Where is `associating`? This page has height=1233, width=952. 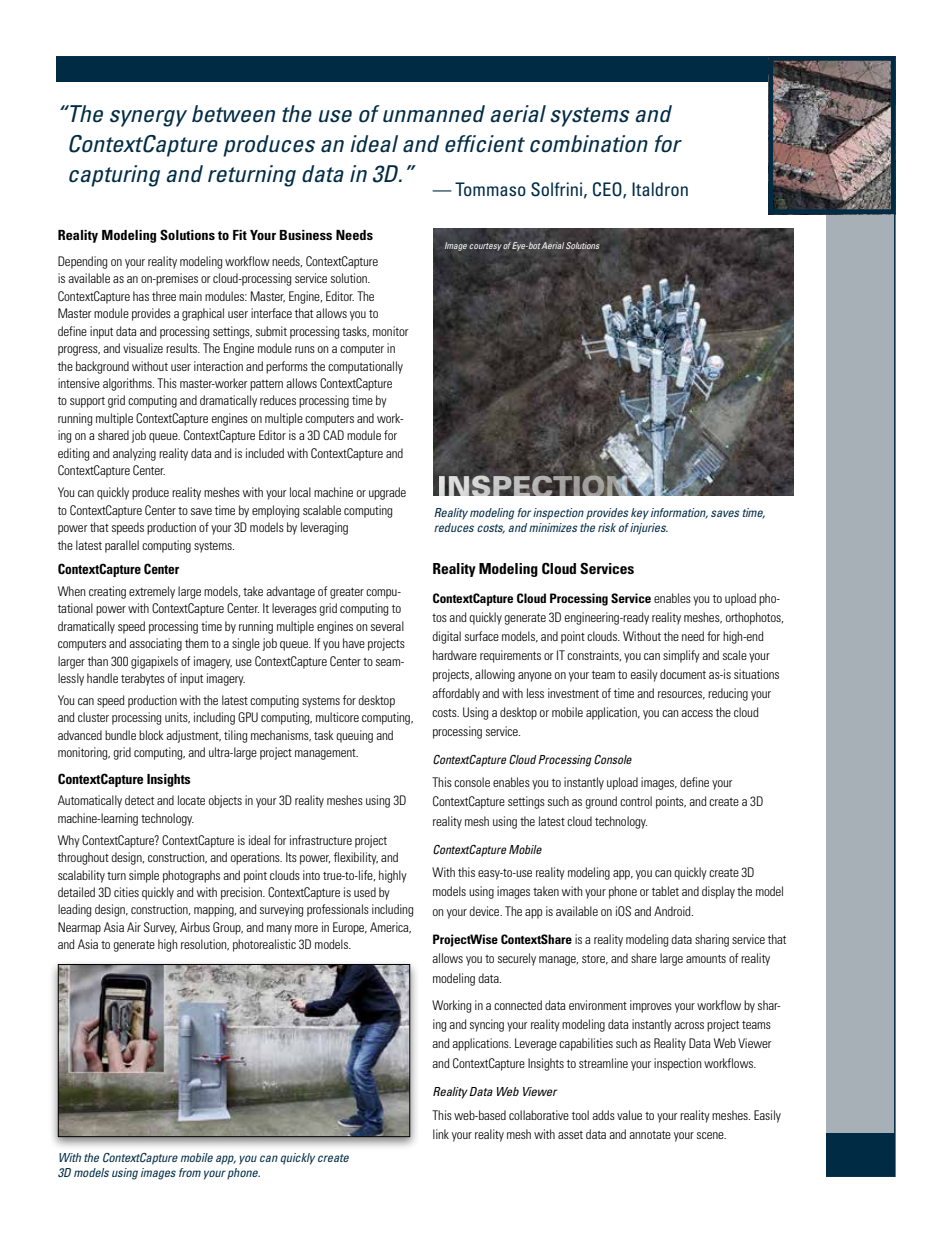
associating is located at coordinates (155, 644).
